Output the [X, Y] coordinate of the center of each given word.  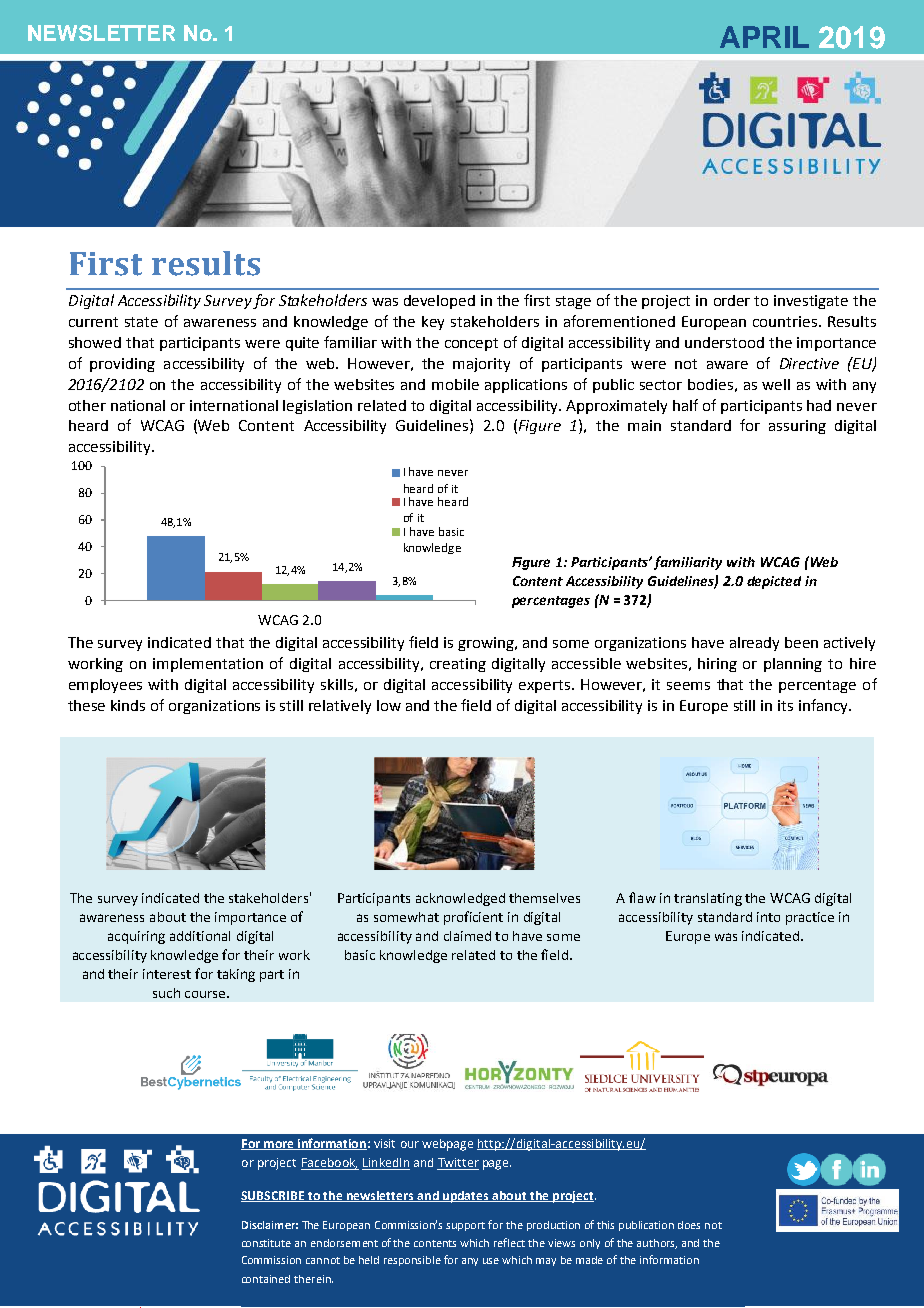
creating [458, 665]
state [141, 322]
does [689, 1225]
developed [439, 302]
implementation [208, 665]
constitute [266, 1243]
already [754, 644]
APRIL [764, 37]
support [465, 1226]
